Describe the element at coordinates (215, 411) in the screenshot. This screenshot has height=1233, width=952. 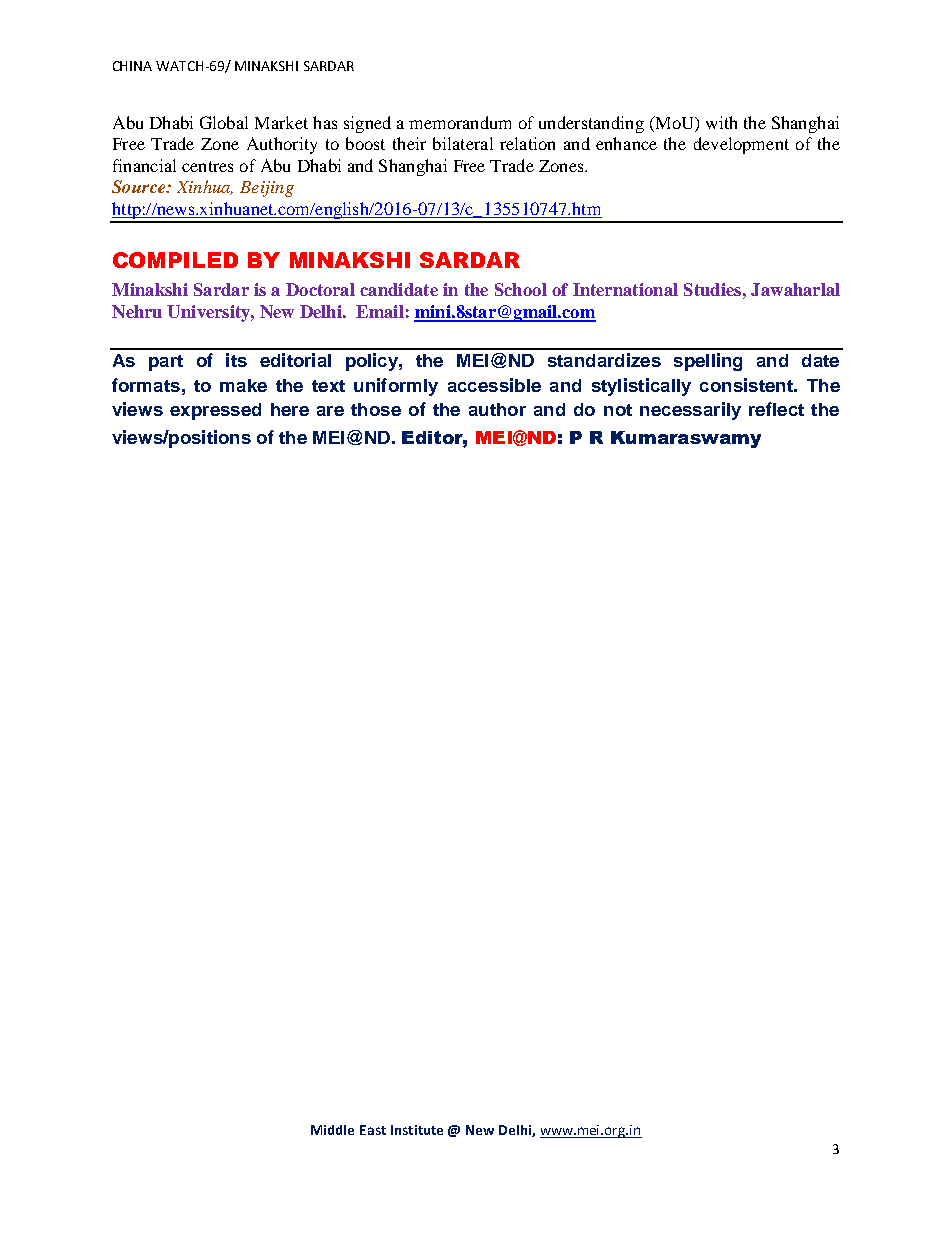
I see `expressed` at that location.
